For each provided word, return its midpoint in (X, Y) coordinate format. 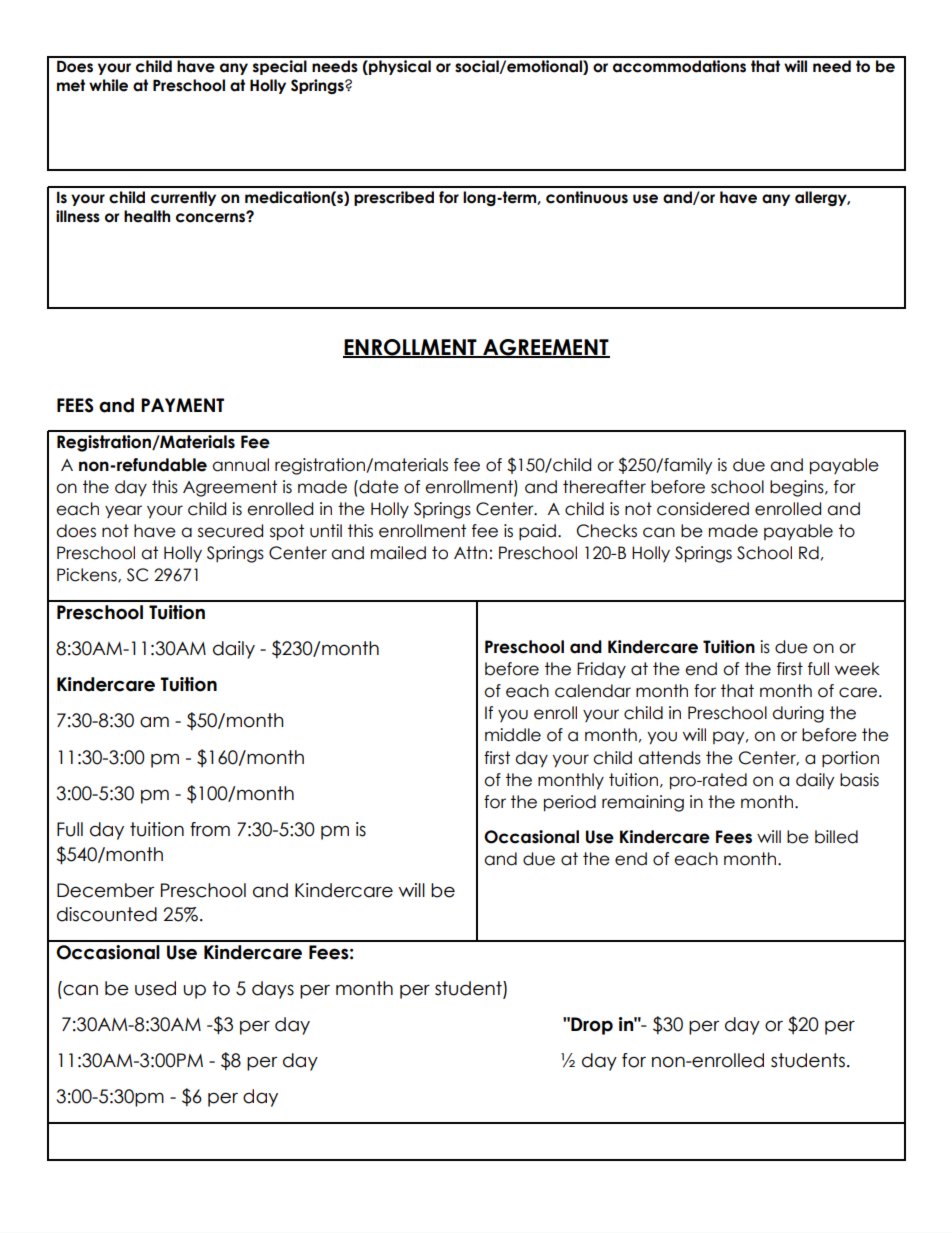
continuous (587, 197)
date (378, 487)
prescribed (394, 198)
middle (513, 735)
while (108, 85)
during (798, 714)
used (155, 988)
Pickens (88, 575)
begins (798, 488)
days (273, 990)
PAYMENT (182, 405)
